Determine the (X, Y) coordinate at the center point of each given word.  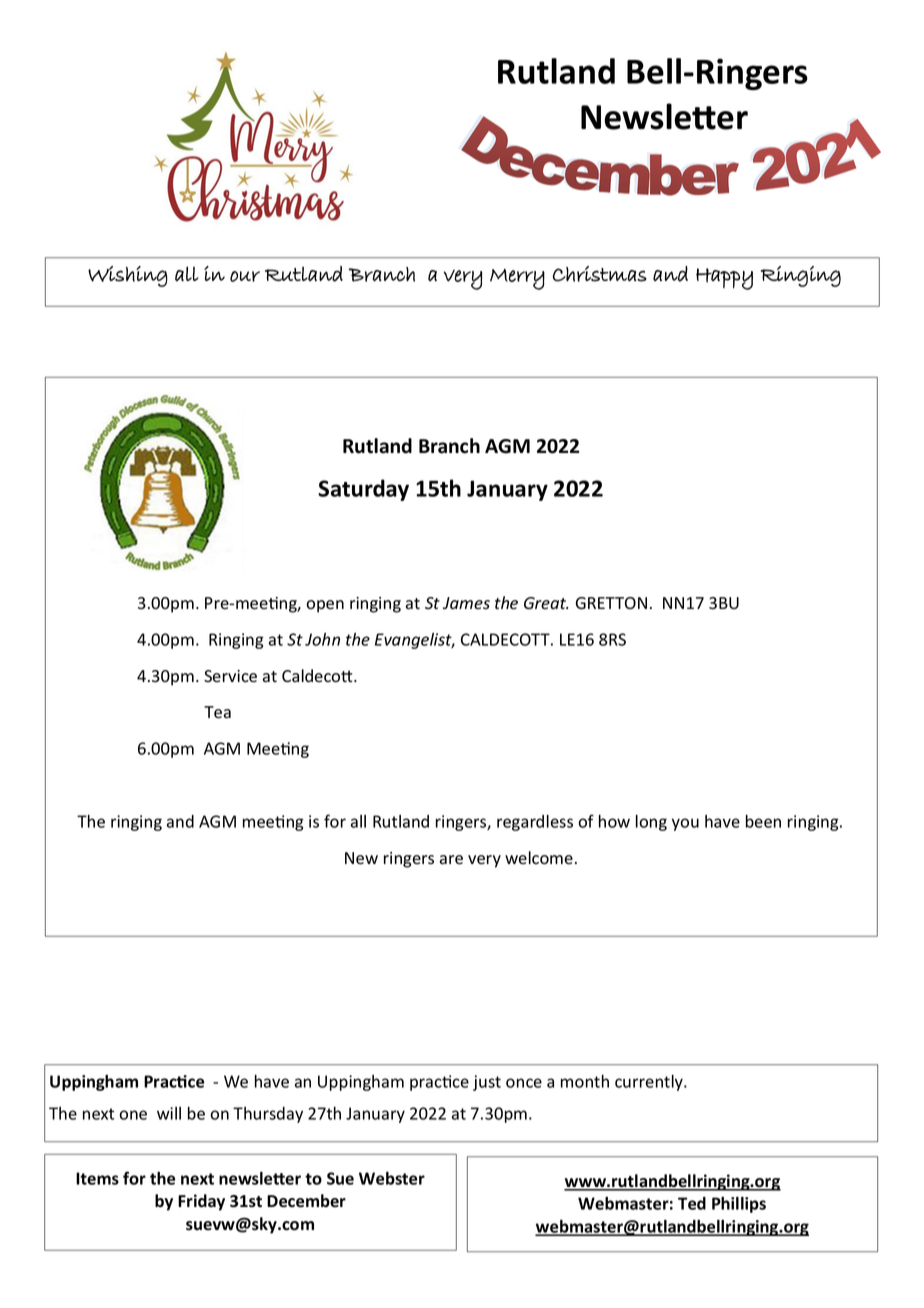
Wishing (128, 276)
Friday (201, 1202)
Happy (724, 279)
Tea (217, 712)
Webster (392, 1178)
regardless (535, 823)
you (685, 824)
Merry (517, 279)
